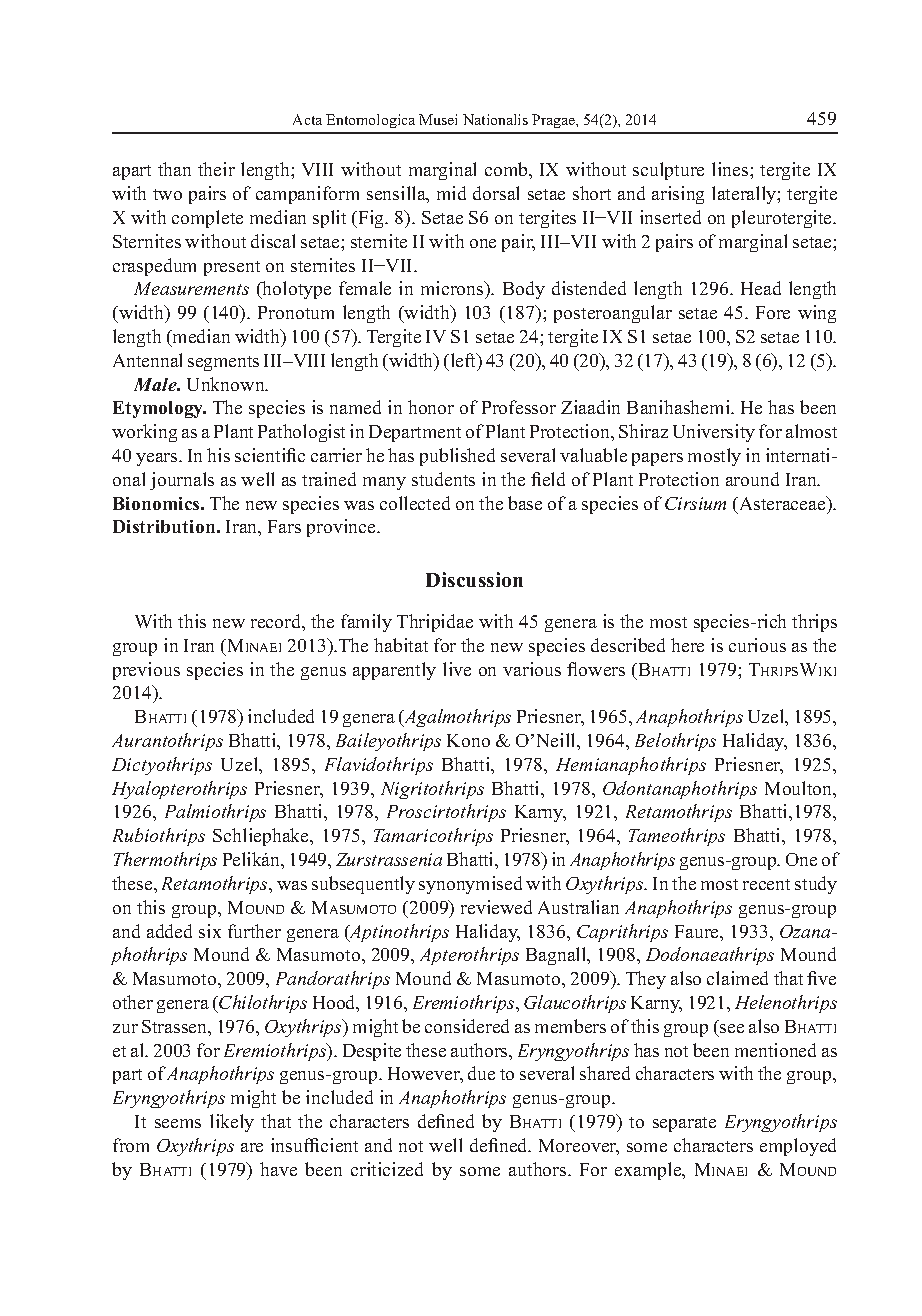  I want to click on honor, so click(431, 407).
